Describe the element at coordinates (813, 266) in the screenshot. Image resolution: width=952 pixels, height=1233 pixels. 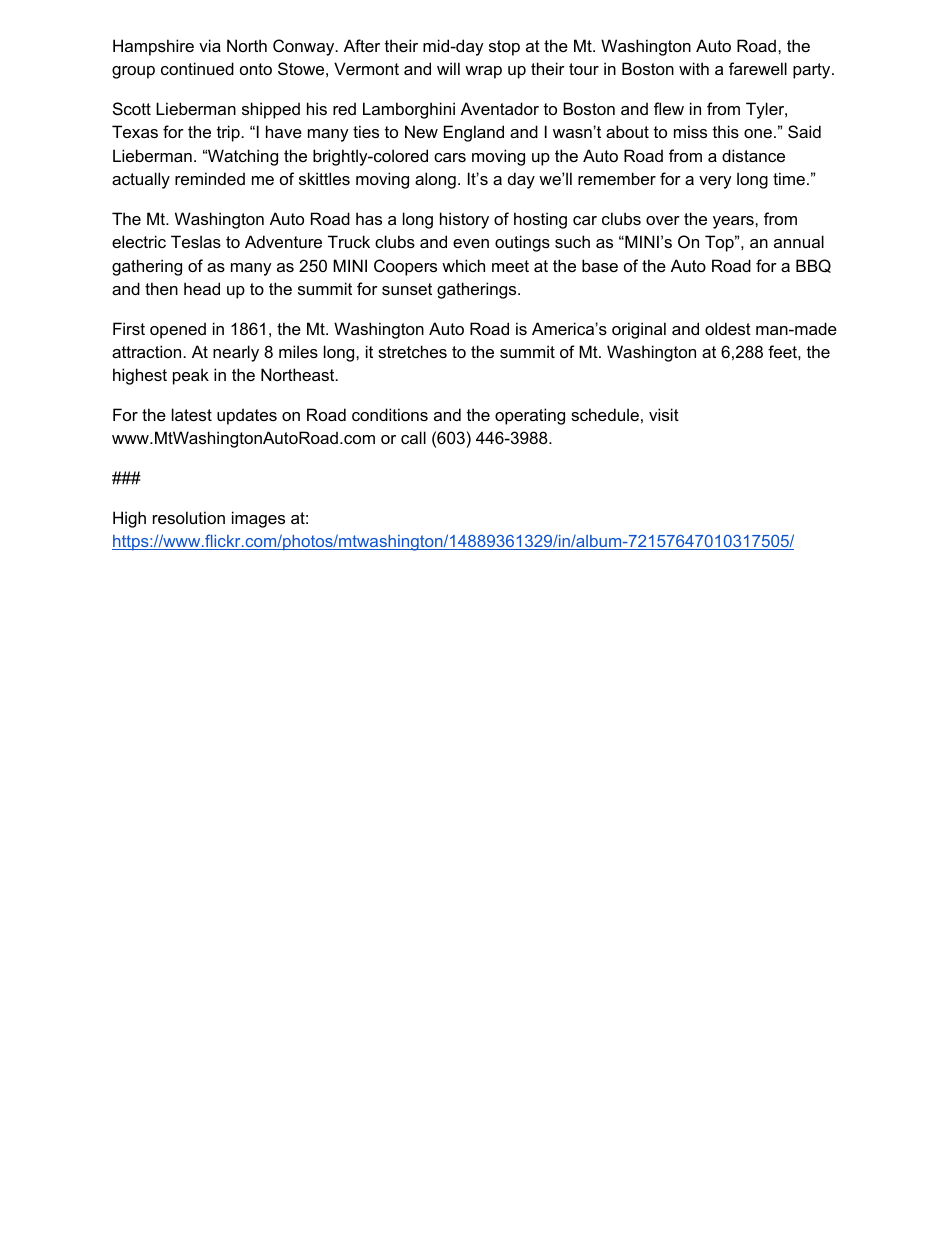
I see `BBQ` at that location.
